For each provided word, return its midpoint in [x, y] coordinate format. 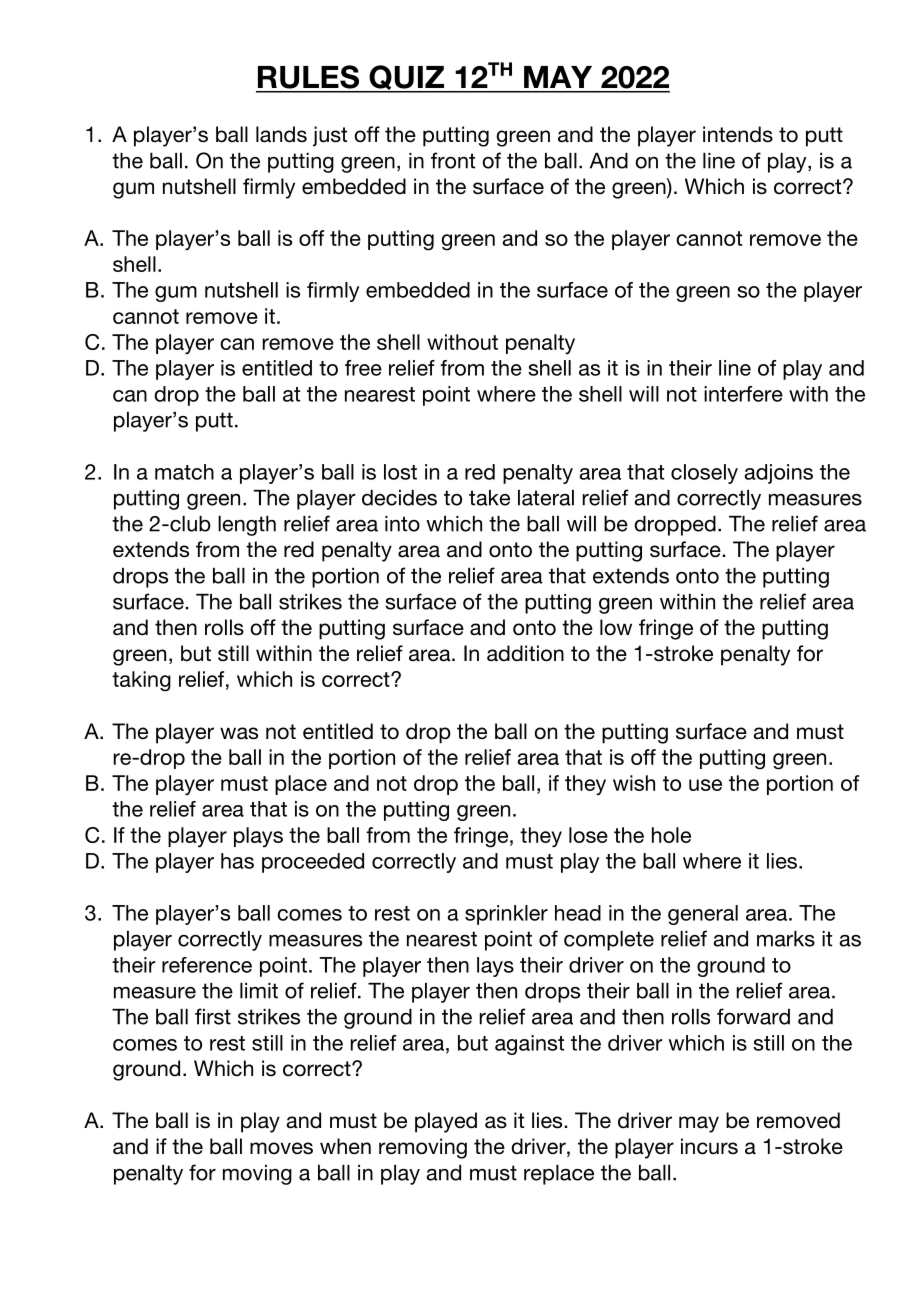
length [247, 526]
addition [525, 653]
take [489, 498]
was [239, 733]
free [363, 368]
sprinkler [506, 915]
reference [207, 965]
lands [281, 134]
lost [400, 472]
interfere [743, 394]
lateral [546, 498]
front [453, 160]
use [705, 785]
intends [738, 134]
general [703, 915]
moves [281, 1148]
